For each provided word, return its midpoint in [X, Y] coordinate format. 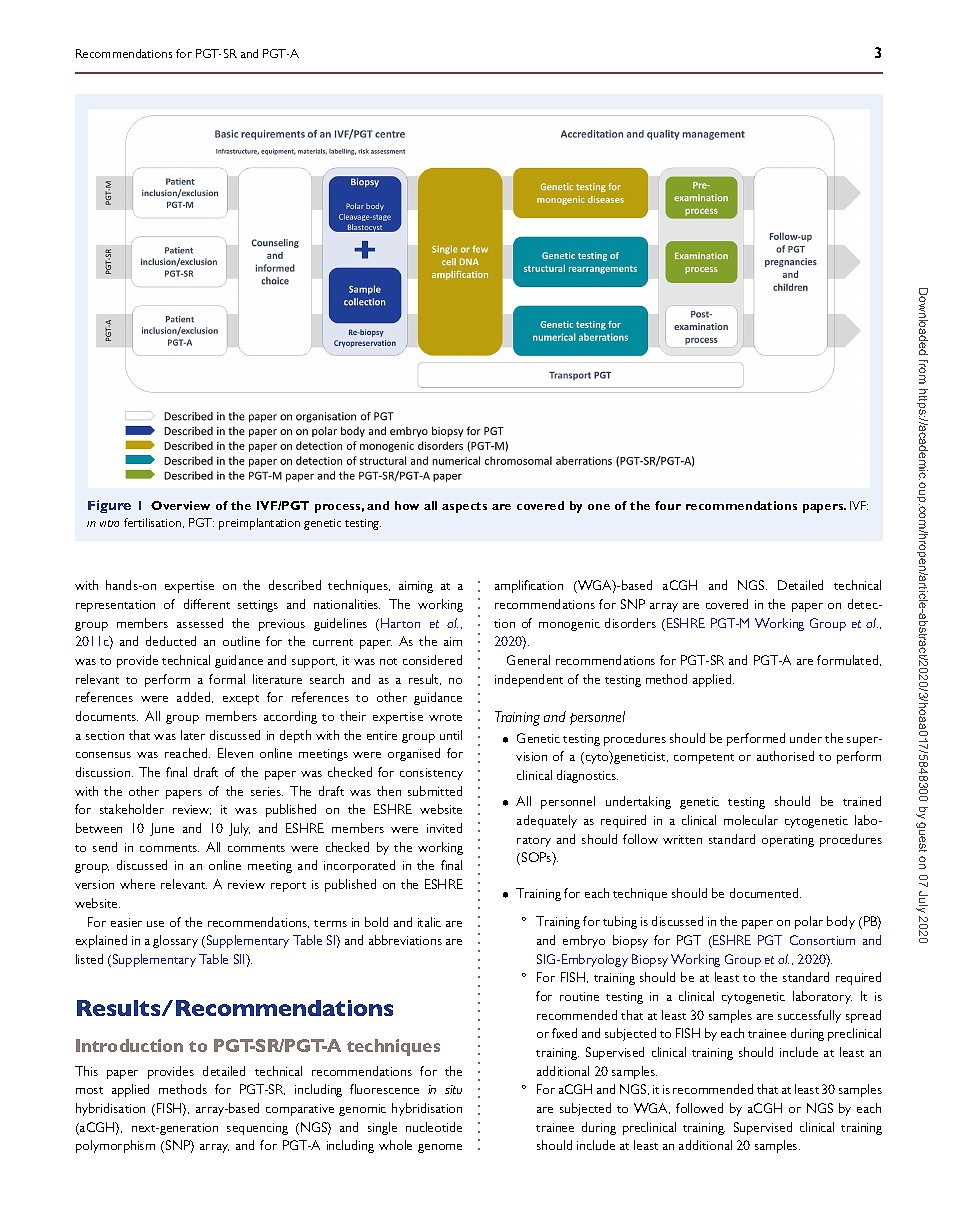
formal [227, 679]
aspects [464, 507]
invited [444, 828]
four [668, 505]
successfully [809, 1016]
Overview [180, 505]
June [162, 829]
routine [579, 996]
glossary [175, 941]
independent [529, 680]
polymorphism [115, 1146]
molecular [751, 820]
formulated [849, 660]
